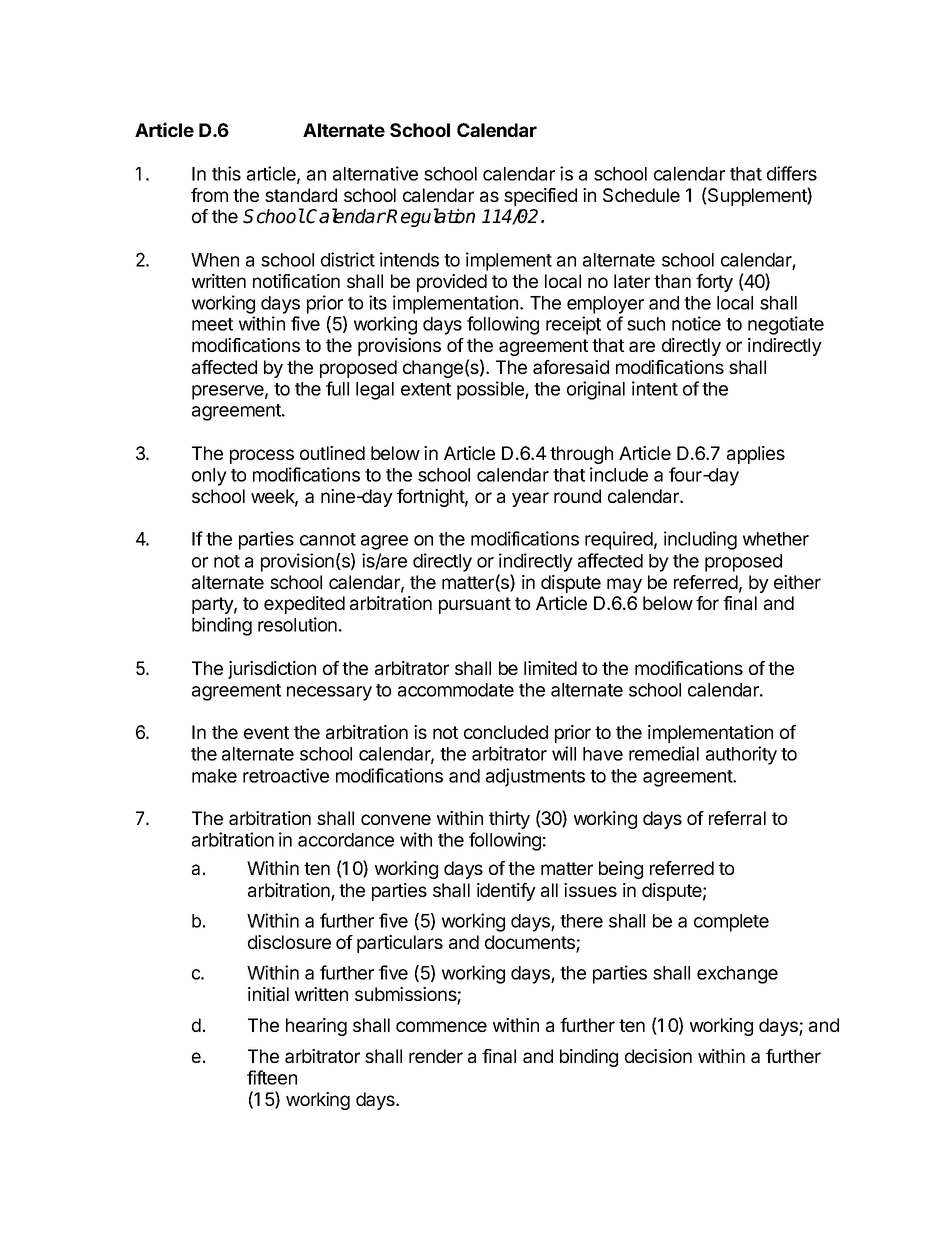  Describe the element at coordinates (297, 624) in the document. I see `resolution` at that location.
